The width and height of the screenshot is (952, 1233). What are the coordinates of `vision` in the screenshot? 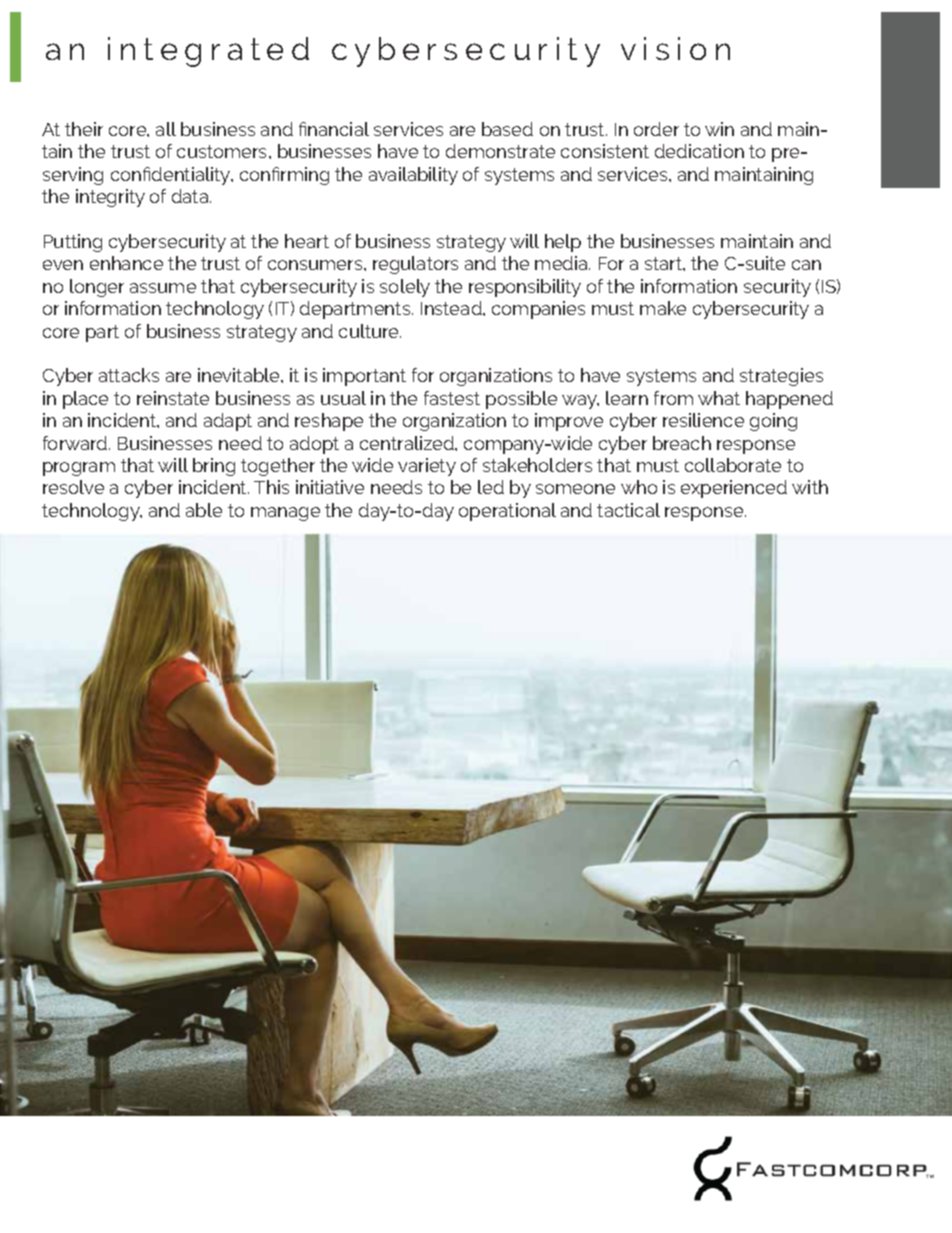 It's located at (675, 48).
